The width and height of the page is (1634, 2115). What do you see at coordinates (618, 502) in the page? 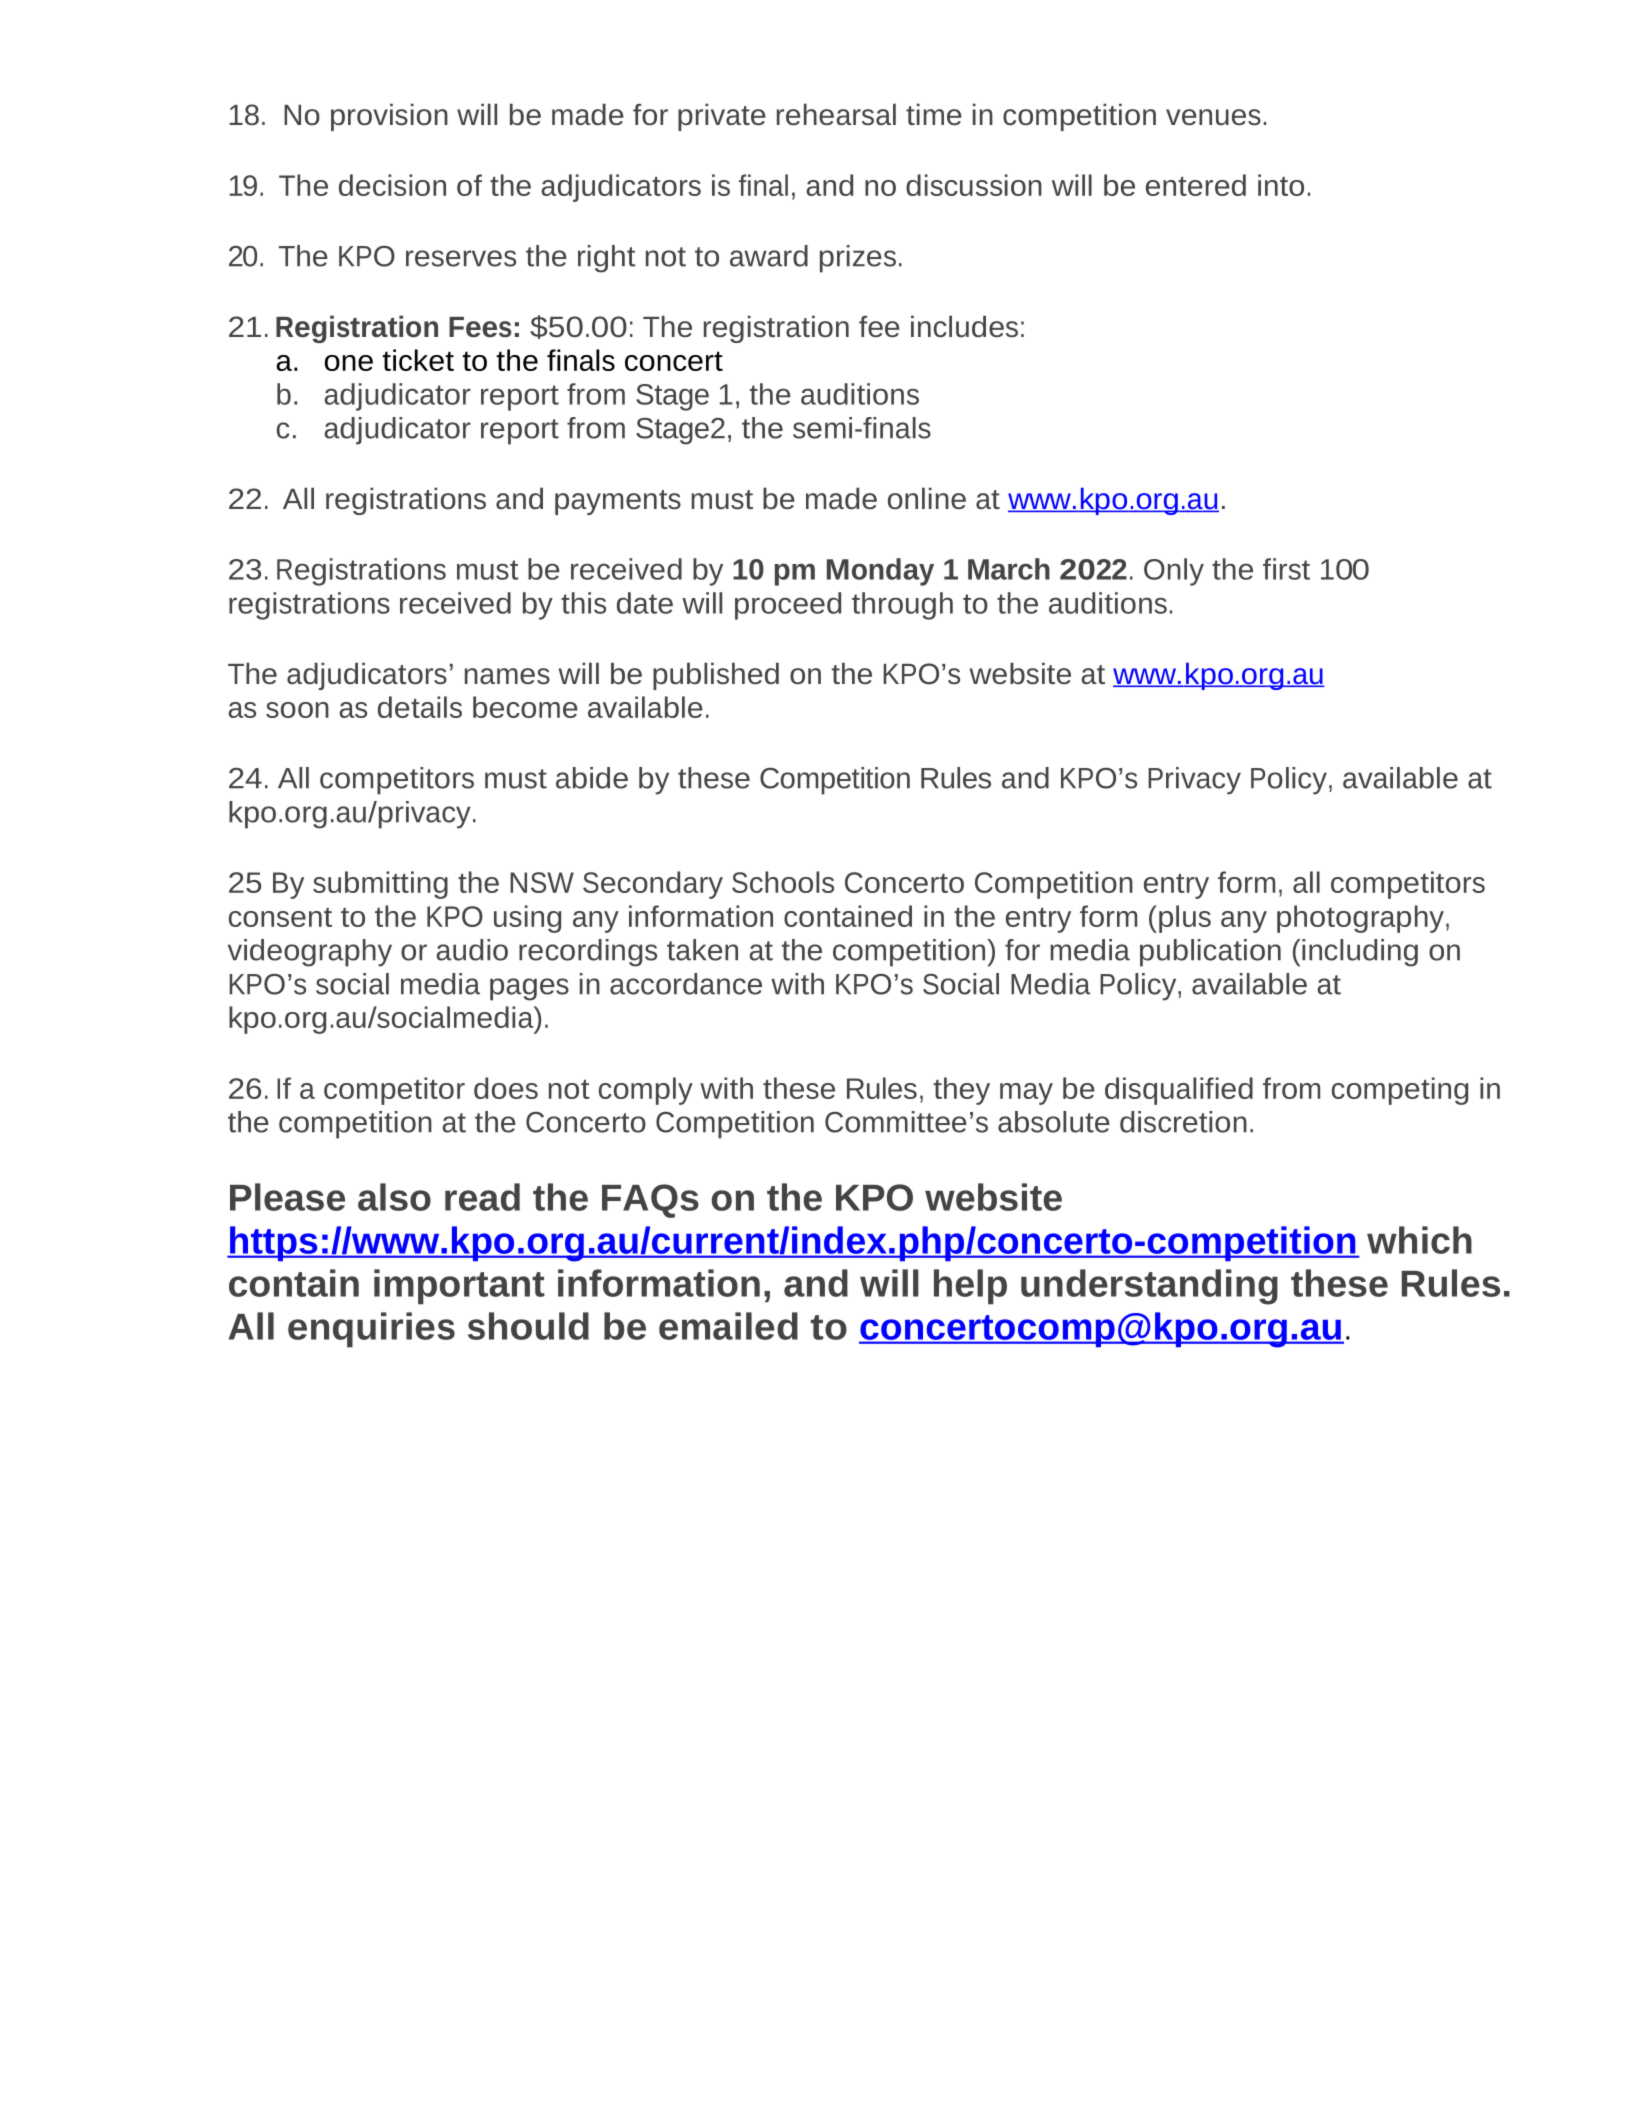
I see `payments` at bounding box center [618, 502].
